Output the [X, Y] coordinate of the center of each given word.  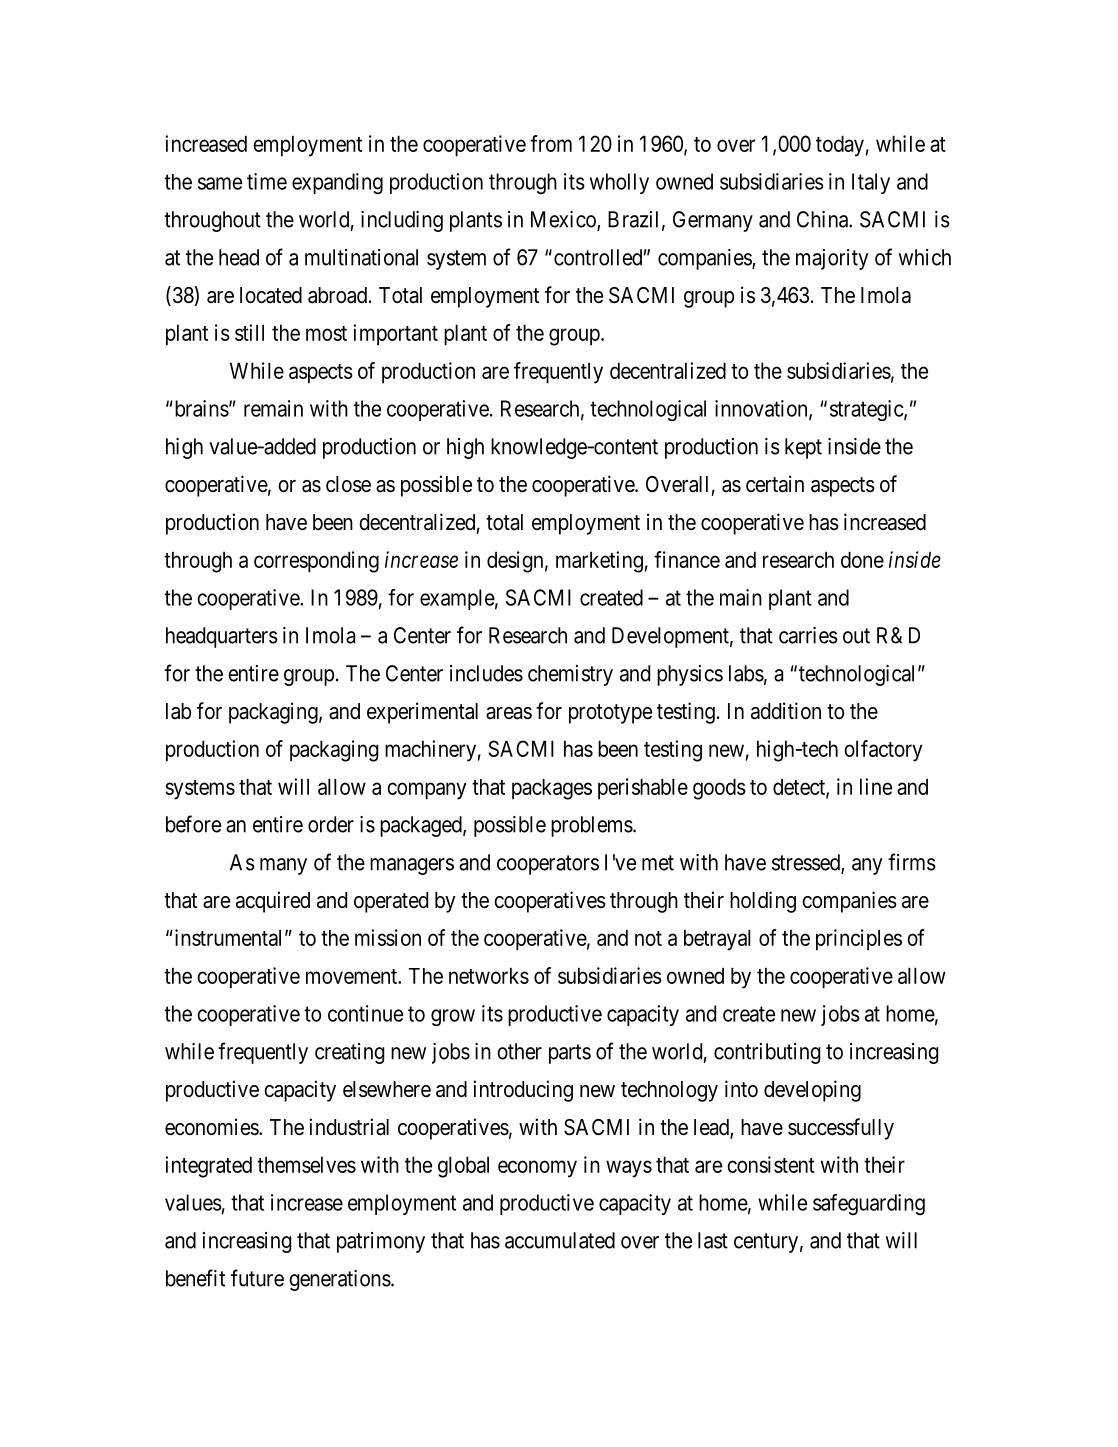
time [267, 181]
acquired [273, 902]
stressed [807, 863]
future [257, 1278]
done [862, 559]
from [551, 143]
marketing [599, 562]
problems [592, 826]
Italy [871, 183]
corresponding [316, 562]
